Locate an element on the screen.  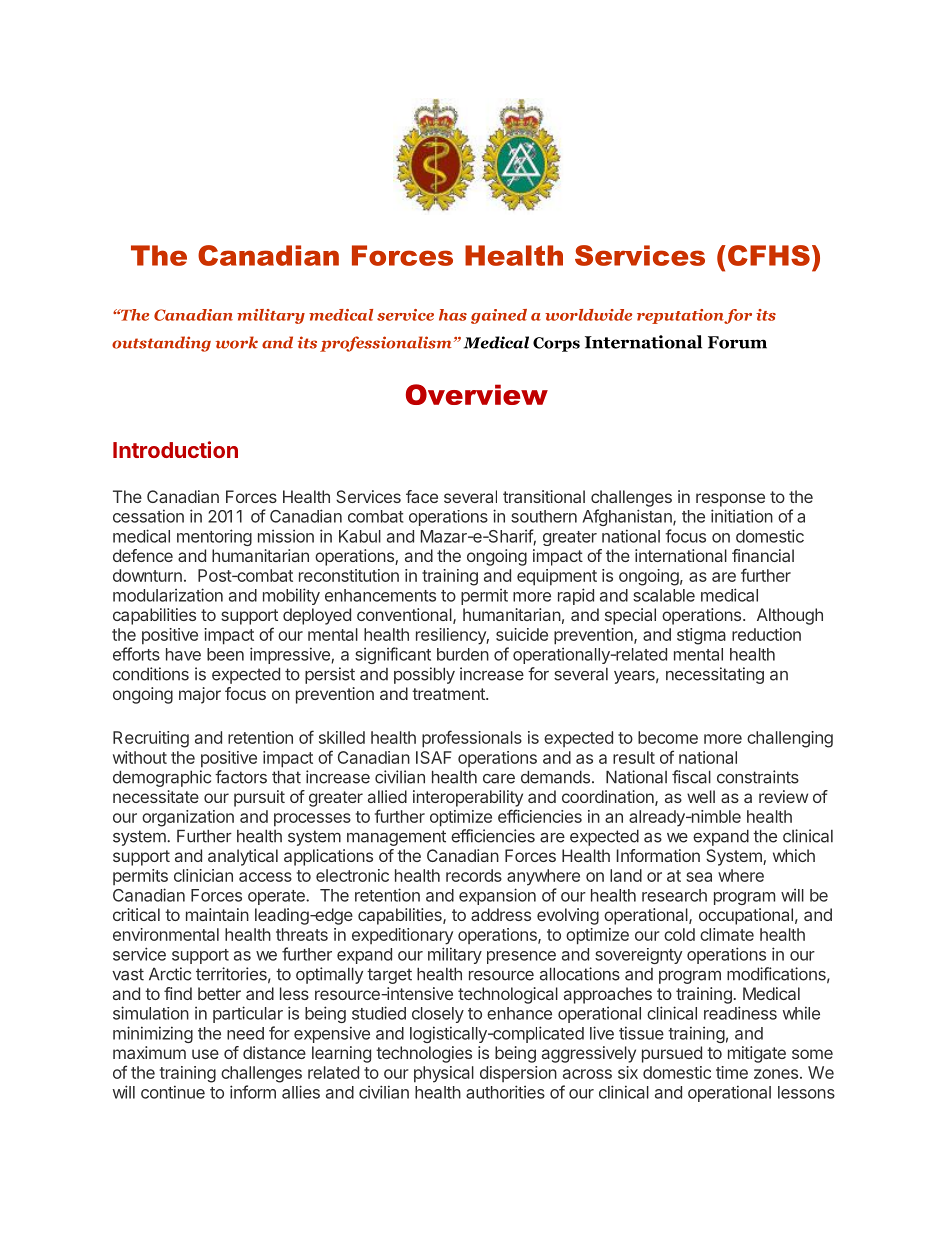
use is located at coordinates (205, 1054).
